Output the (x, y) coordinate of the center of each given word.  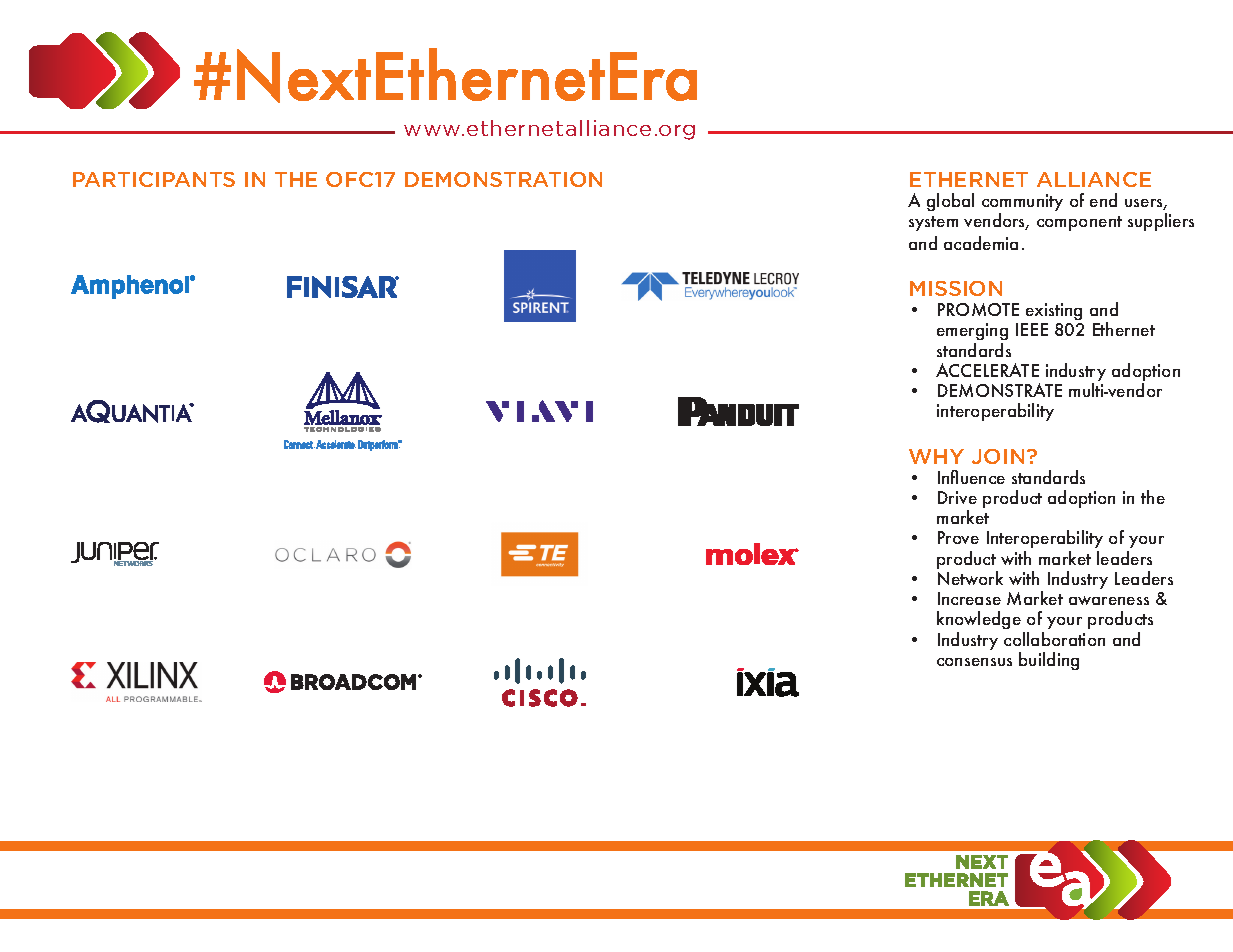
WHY (936, 456)
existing (1053, 313)
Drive (957, 497)
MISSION (956, 288)
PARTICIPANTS (154, 179)
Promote (978, 309)
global (950, 202)
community (1022, 204)
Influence (971, 477)
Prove (958, 537)
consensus (974, 662)
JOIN (998, 456)
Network (970, 578)
